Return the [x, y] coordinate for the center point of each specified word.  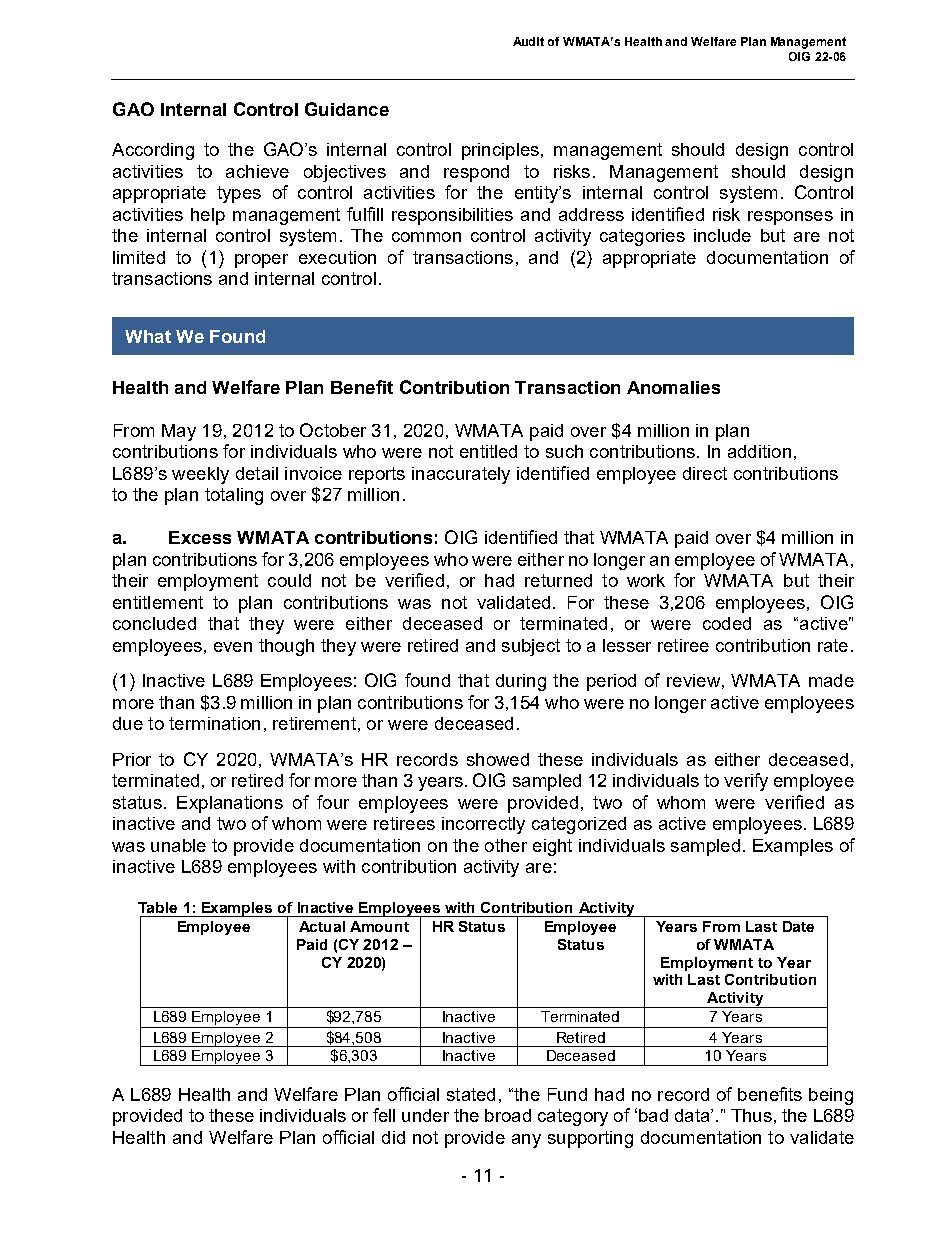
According [153, 151]
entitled [488, 451]
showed [498, 759]
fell [384, 1115]
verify [746, 782]
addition [759, 451]
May [179, 432]
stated [471, 1094]
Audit [528, 41]
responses [790, 218]
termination [214, 723]
